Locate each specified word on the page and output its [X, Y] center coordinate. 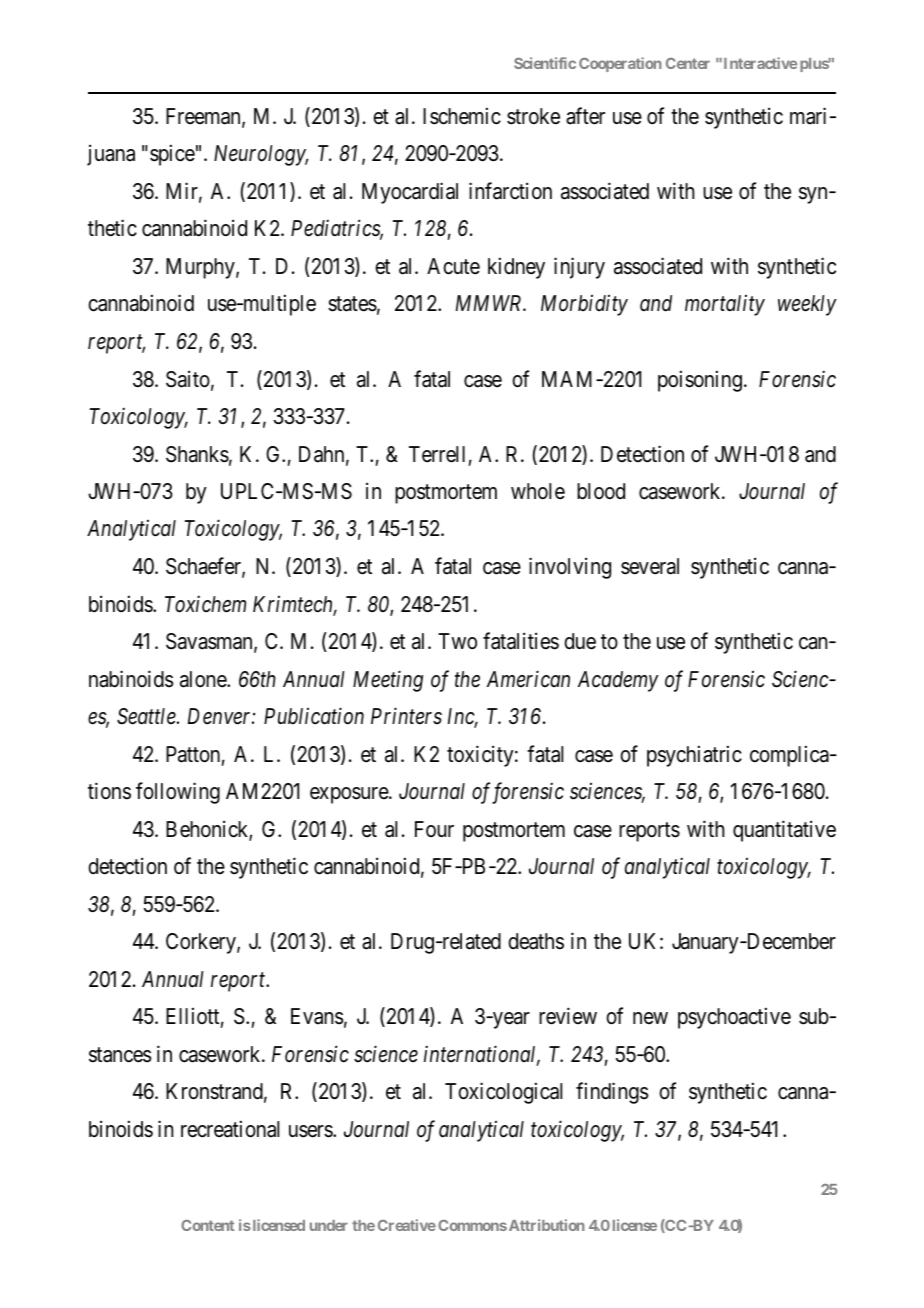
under [329, 1225]
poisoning [700, 381]
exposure [350, 795]
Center [688, 63]
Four [434, 829]
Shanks [197, 454]
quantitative [784, 831]
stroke [533, 116]
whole [538, 491]
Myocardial [410, 193]
